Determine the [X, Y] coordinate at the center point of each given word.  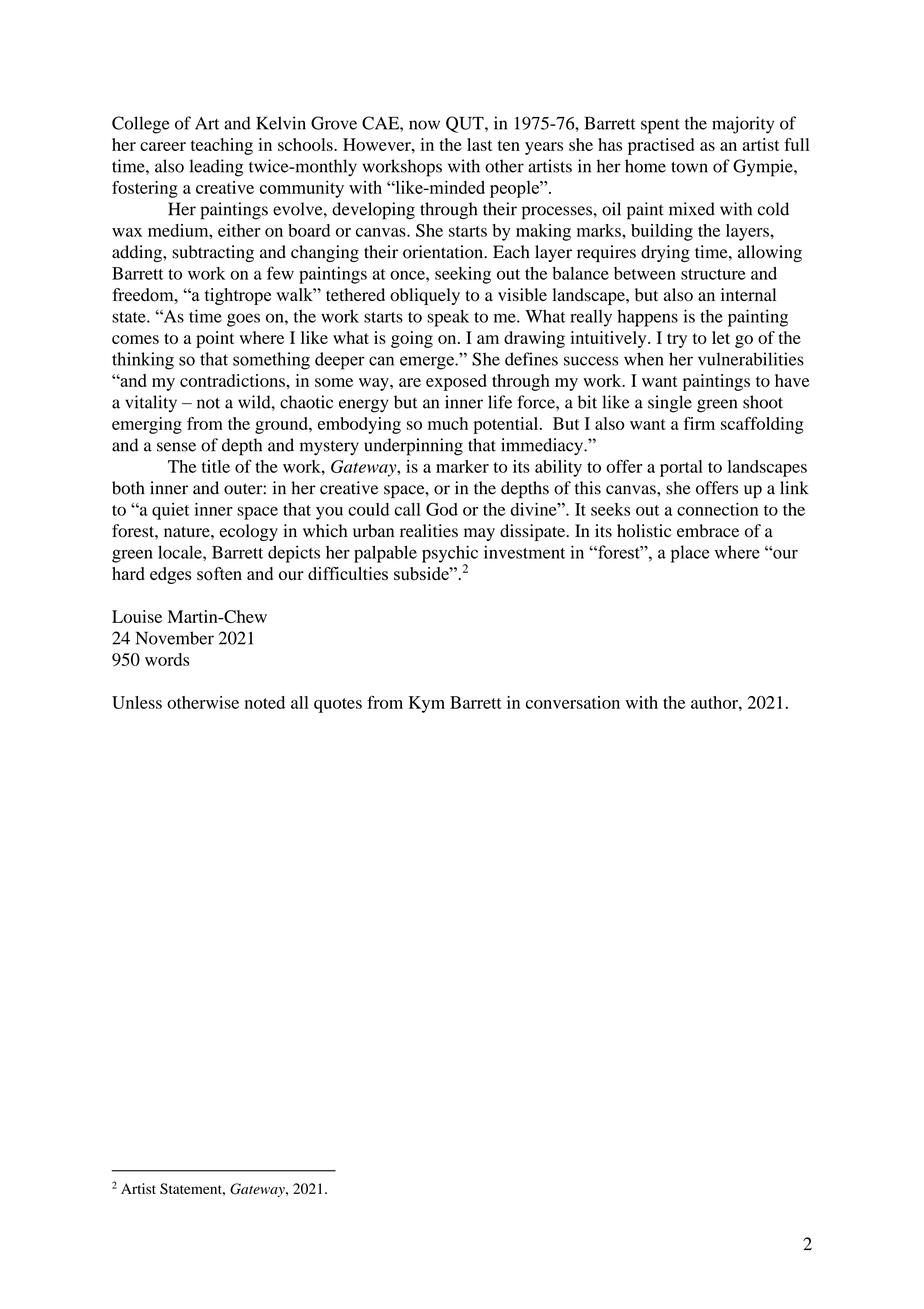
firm [699, 423]
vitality [151, 404]
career [163, 146]
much [448, 423]
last [479, 144]
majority [743, 125]
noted [265, 702]
